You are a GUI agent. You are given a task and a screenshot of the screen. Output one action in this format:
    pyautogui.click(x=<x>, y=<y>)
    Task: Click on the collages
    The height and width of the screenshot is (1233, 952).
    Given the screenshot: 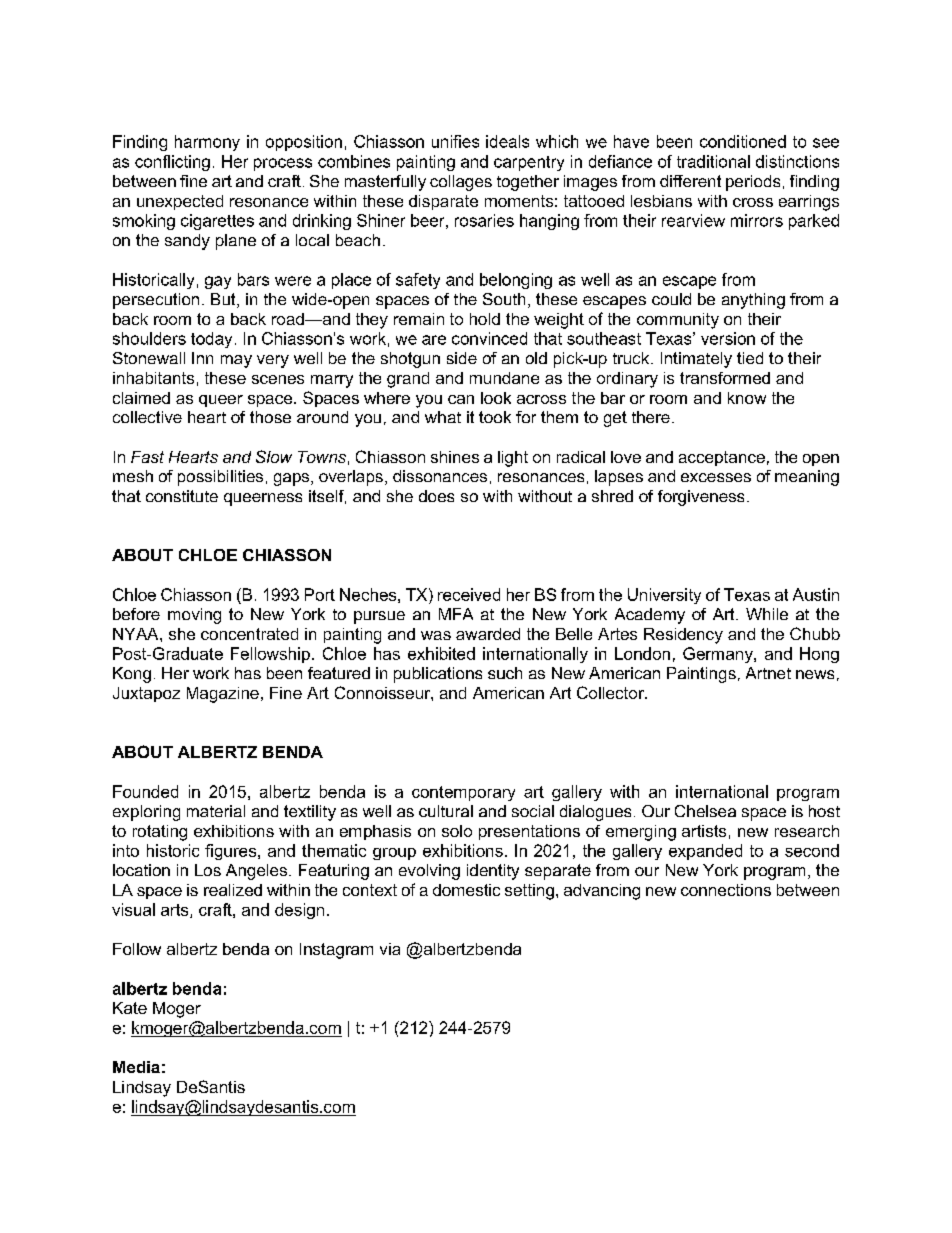 What is the action you would take?
    pyautogui.click(x=461, y=183)
